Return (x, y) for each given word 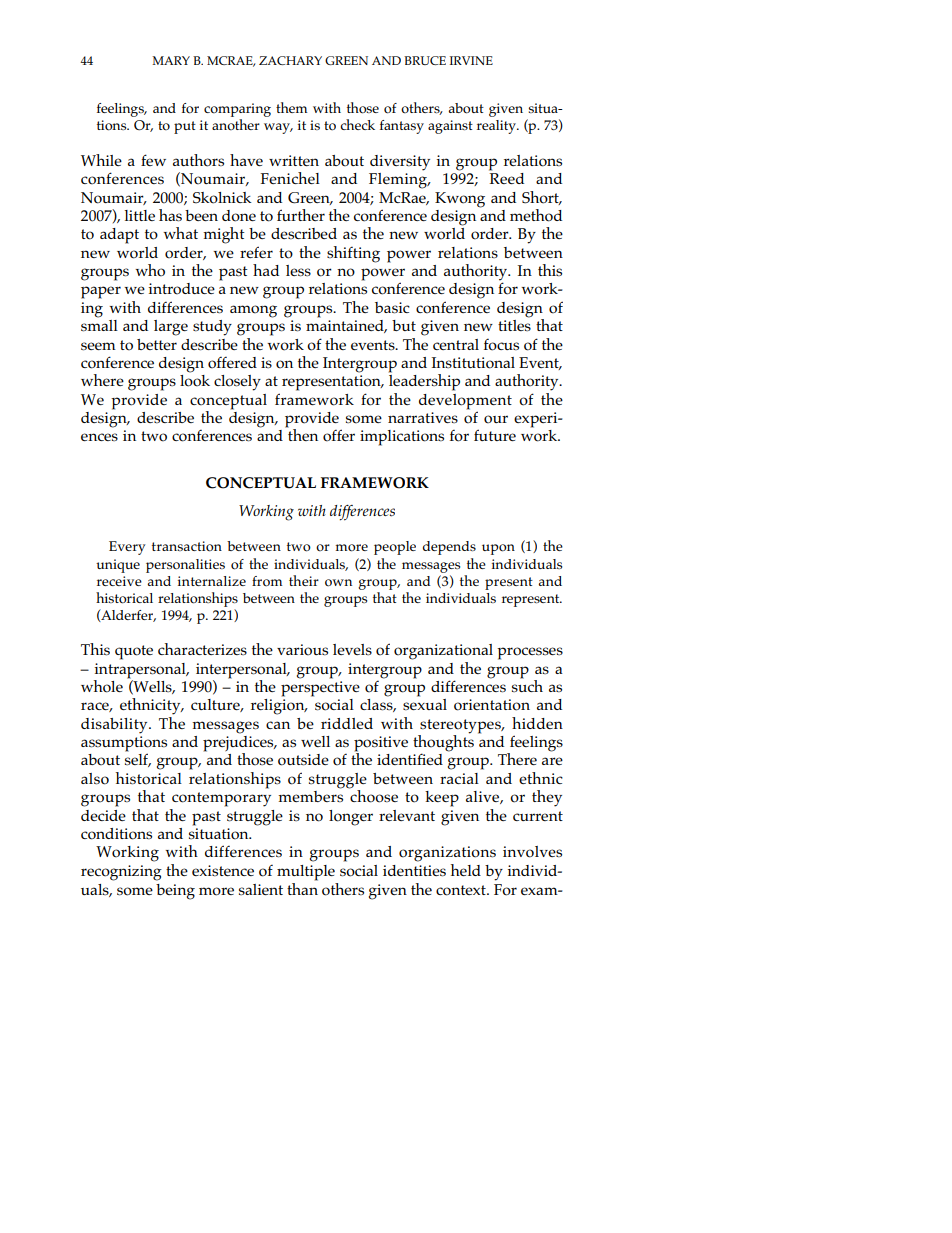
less (298, 271)
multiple (306, 873)
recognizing (121, 873)
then (302, 434)
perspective (320, 689)
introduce (182, 289)
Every (127, 548)
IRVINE (471, 60)
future (495, 435)
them (291, 107)
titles (514, 324)
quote (134, 652)
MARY (171, 60)
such (527, 684)
